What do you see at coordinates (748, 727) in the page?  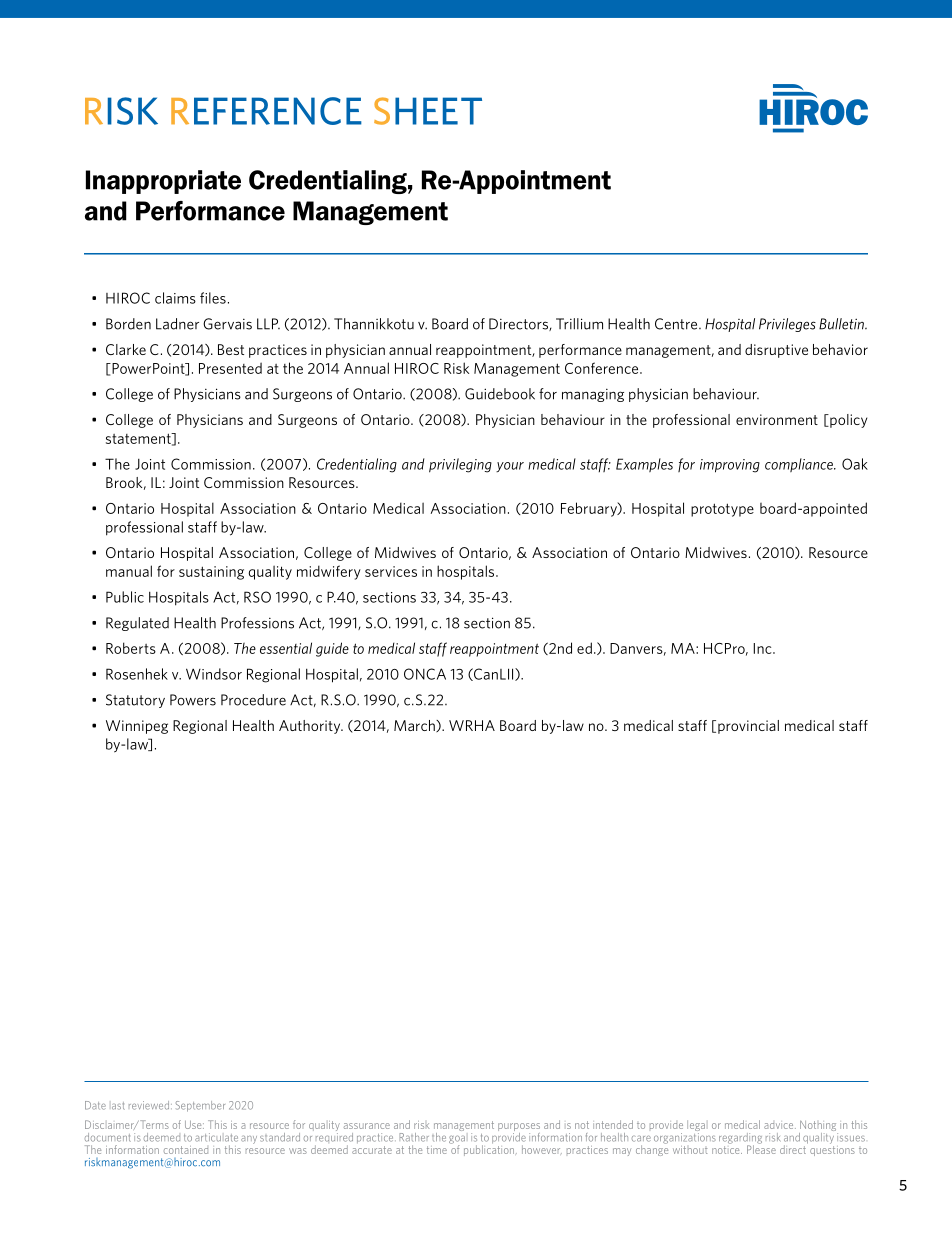 I see `provincial` at bounding box center [748, 727].
